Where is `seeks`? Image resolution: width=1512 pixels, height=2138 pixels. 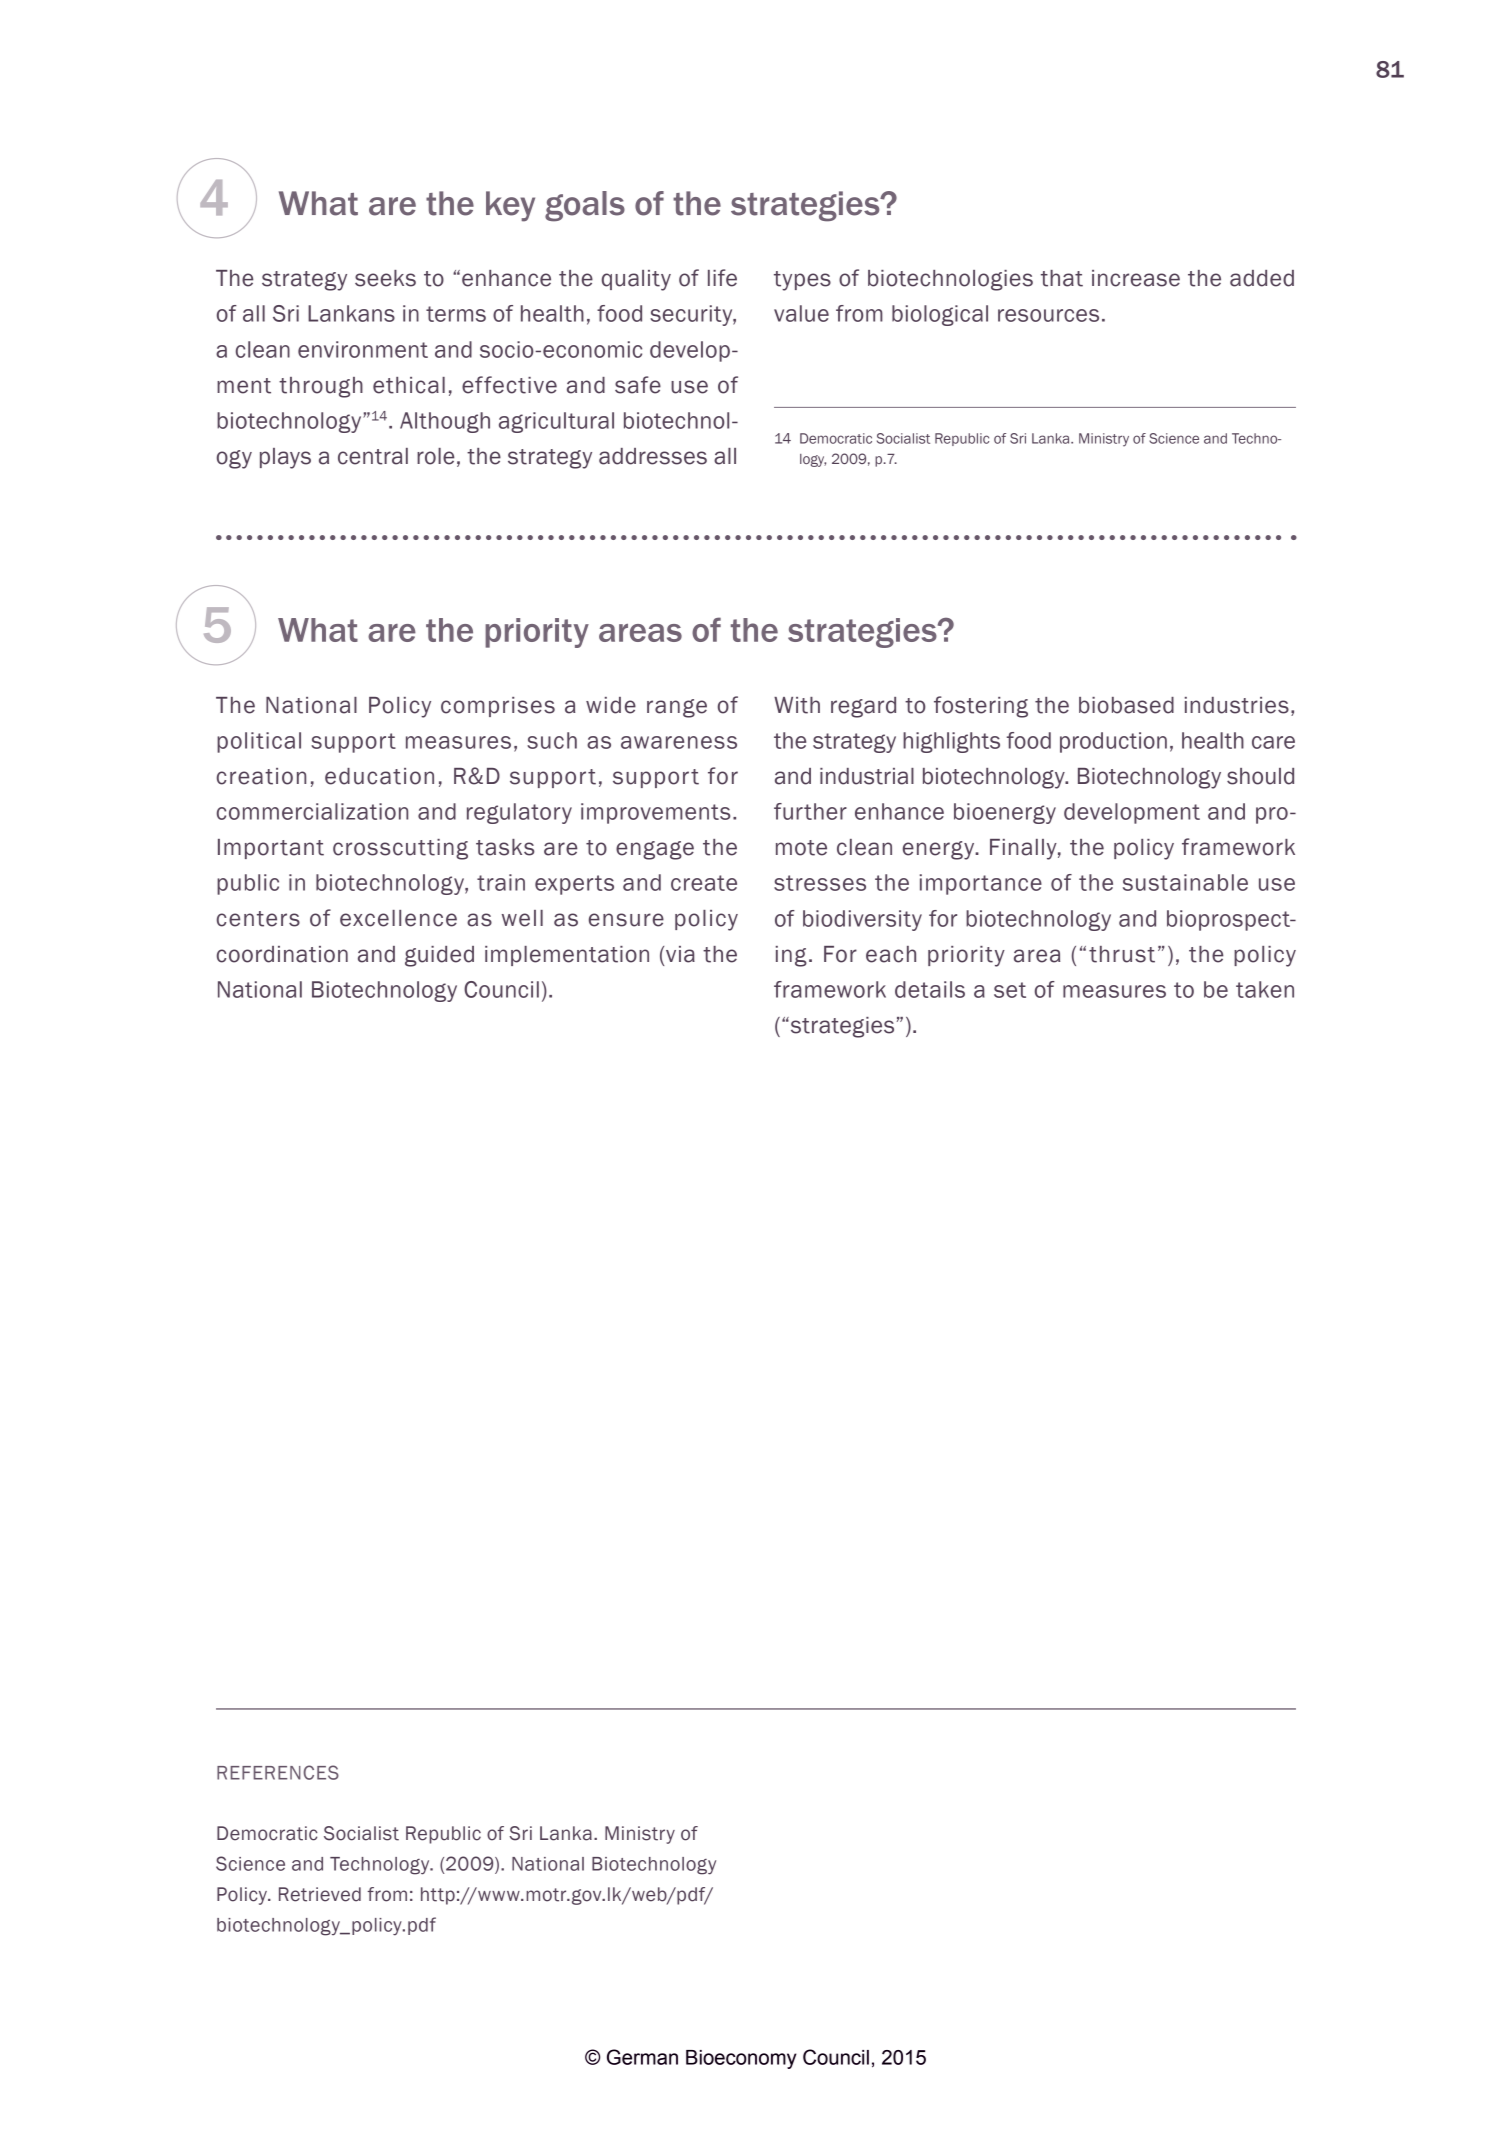 seeks is located at coordinates (385, 278).
